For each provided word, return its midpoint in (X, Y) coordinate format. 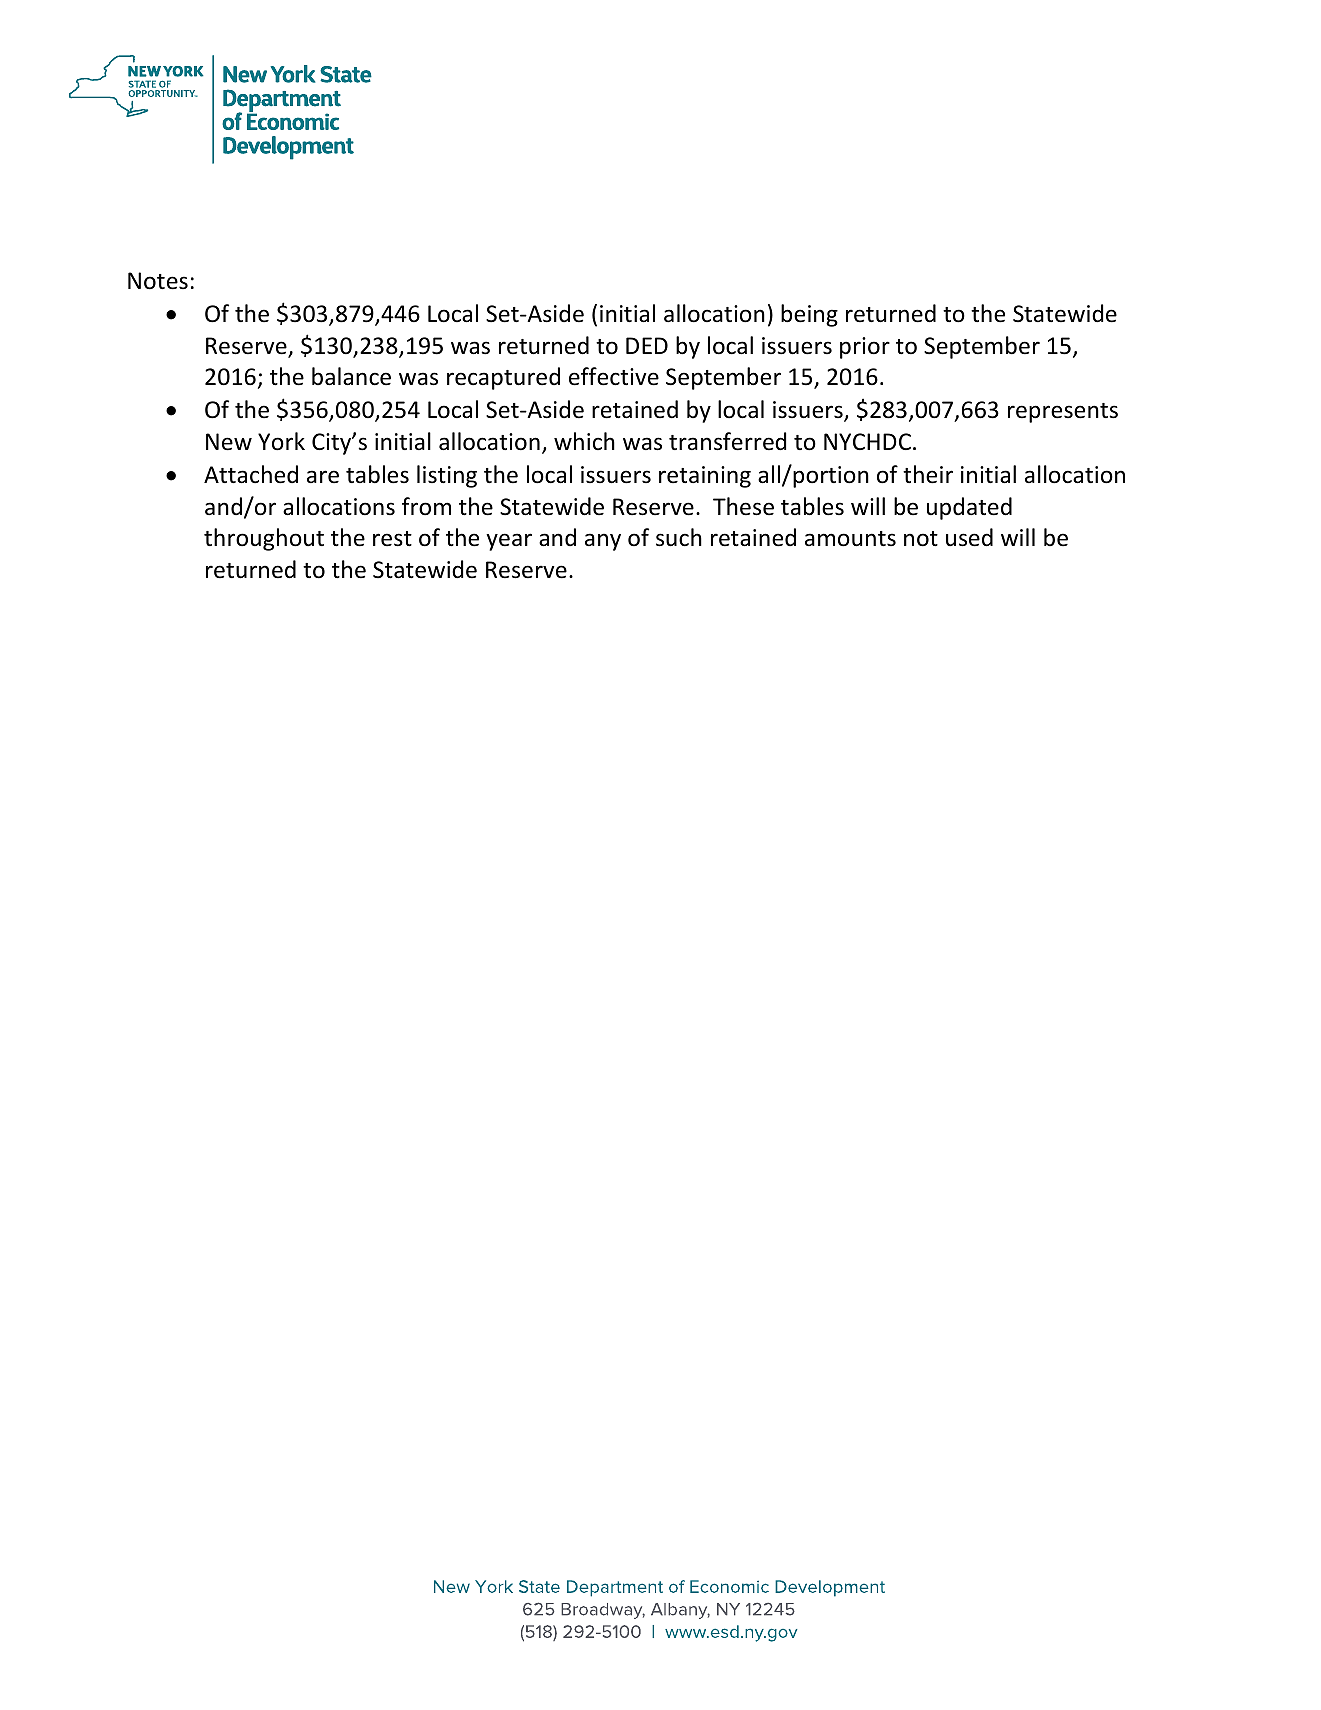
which (584, 441)
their (928, 474)
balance (351, 376)
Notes (158, 281)
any (603, 542)
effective (614, 376)
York (281, 441)
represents (1063, 413)
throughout (264, 539)
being (809, 315)
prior (865, 348)
